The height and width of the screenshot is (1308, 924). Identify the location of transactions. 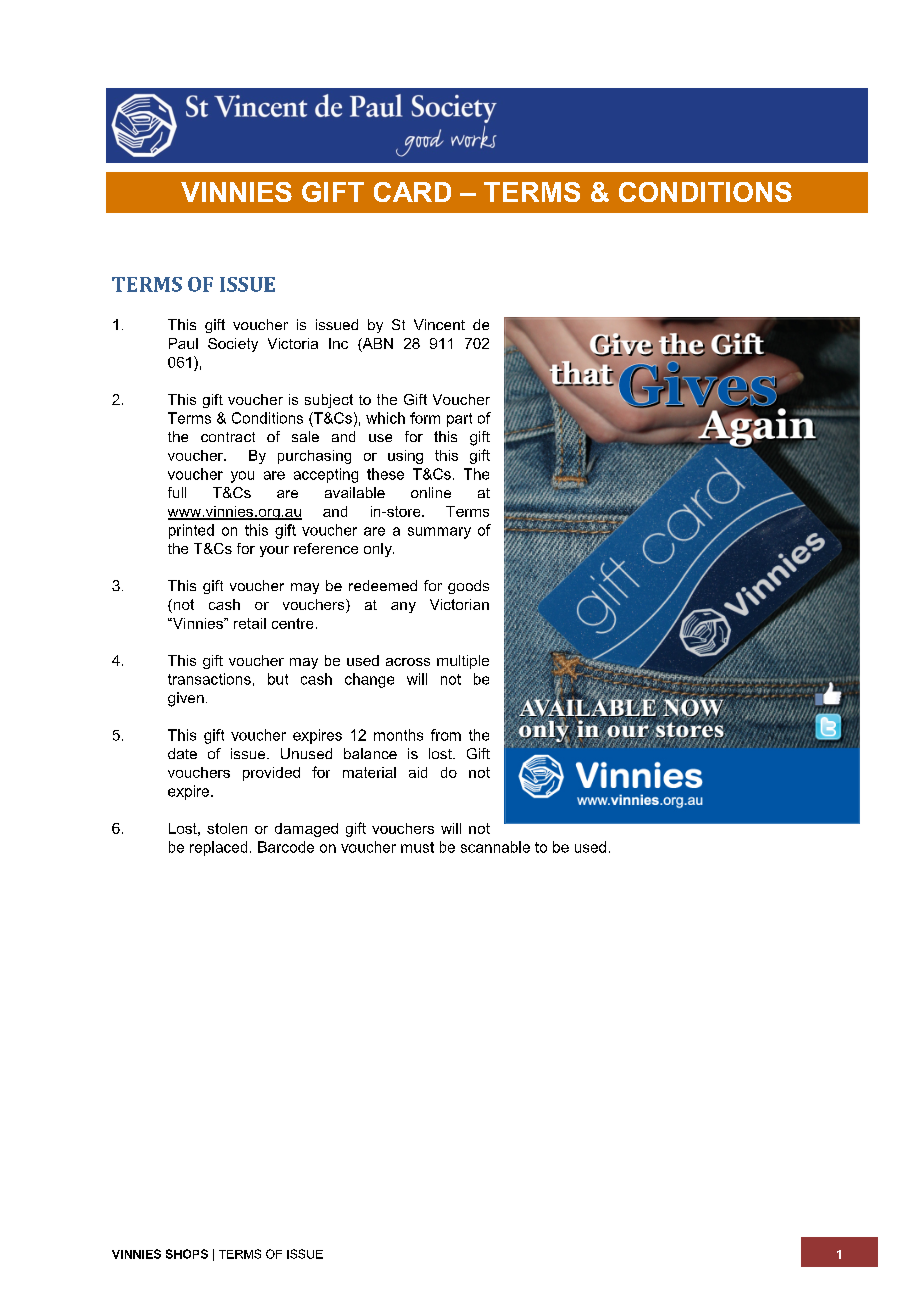
(209, 679).
